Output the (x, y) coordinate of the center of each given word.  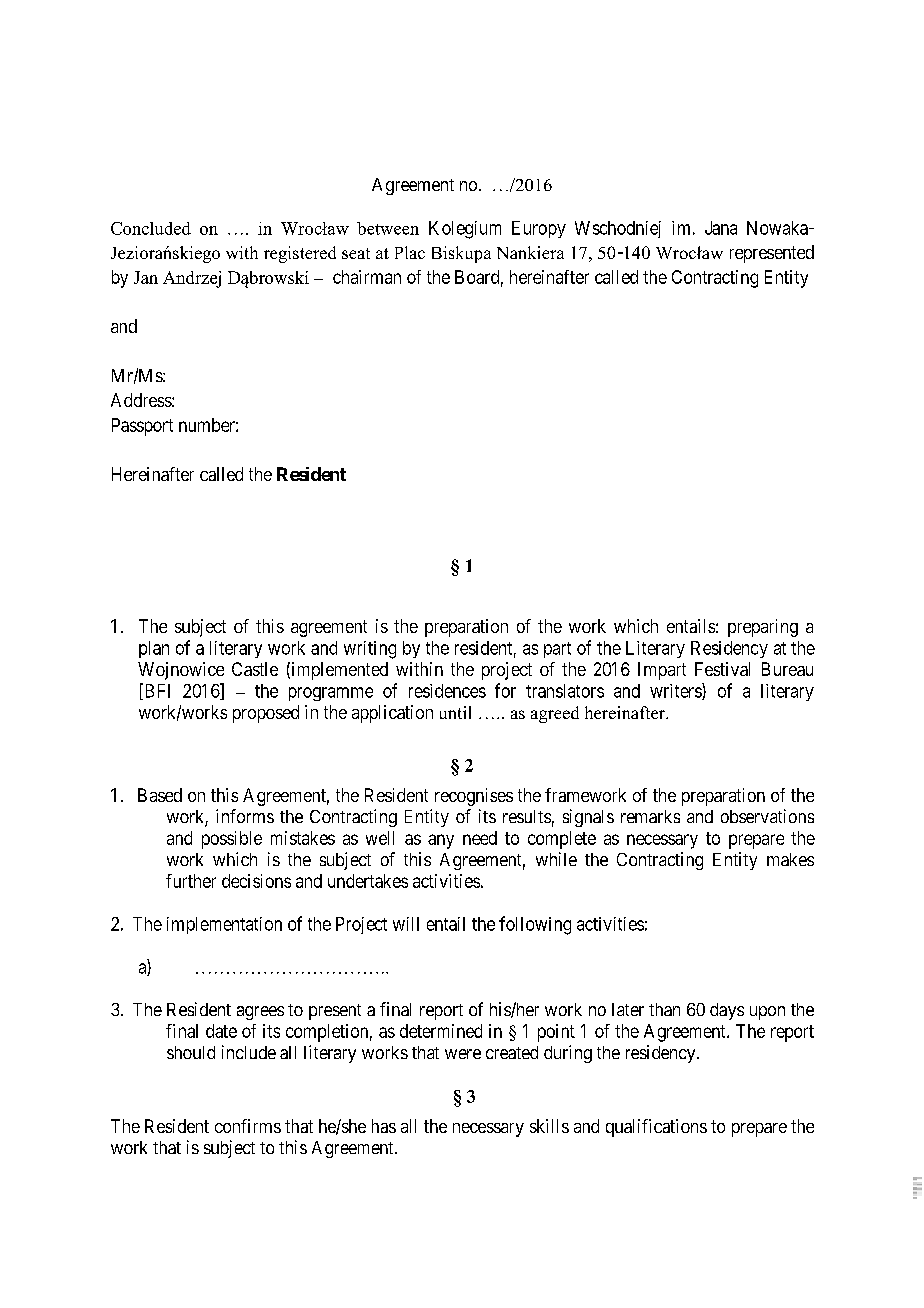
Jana (721, 228)
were (463, 1054)
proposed (266, 714)
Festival (722, 669)
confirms (248, 1126)
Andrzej (192, 279)
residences (447, 691)
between (388, 228)
